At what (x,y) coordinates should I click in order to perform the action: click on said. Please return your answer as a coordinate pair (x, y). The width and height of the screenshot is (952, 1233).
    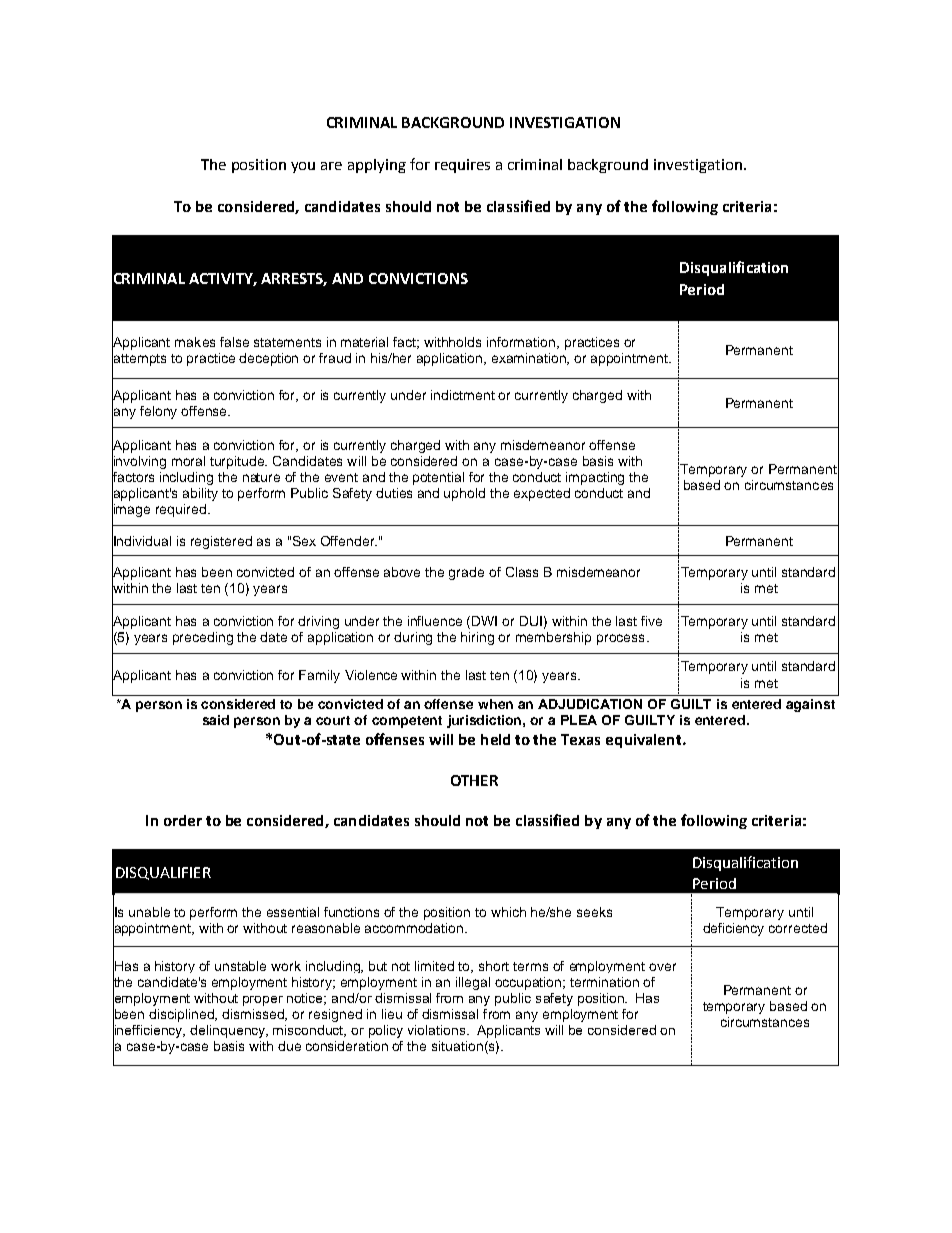
    Looking at the image, I should click on (216, 720).
